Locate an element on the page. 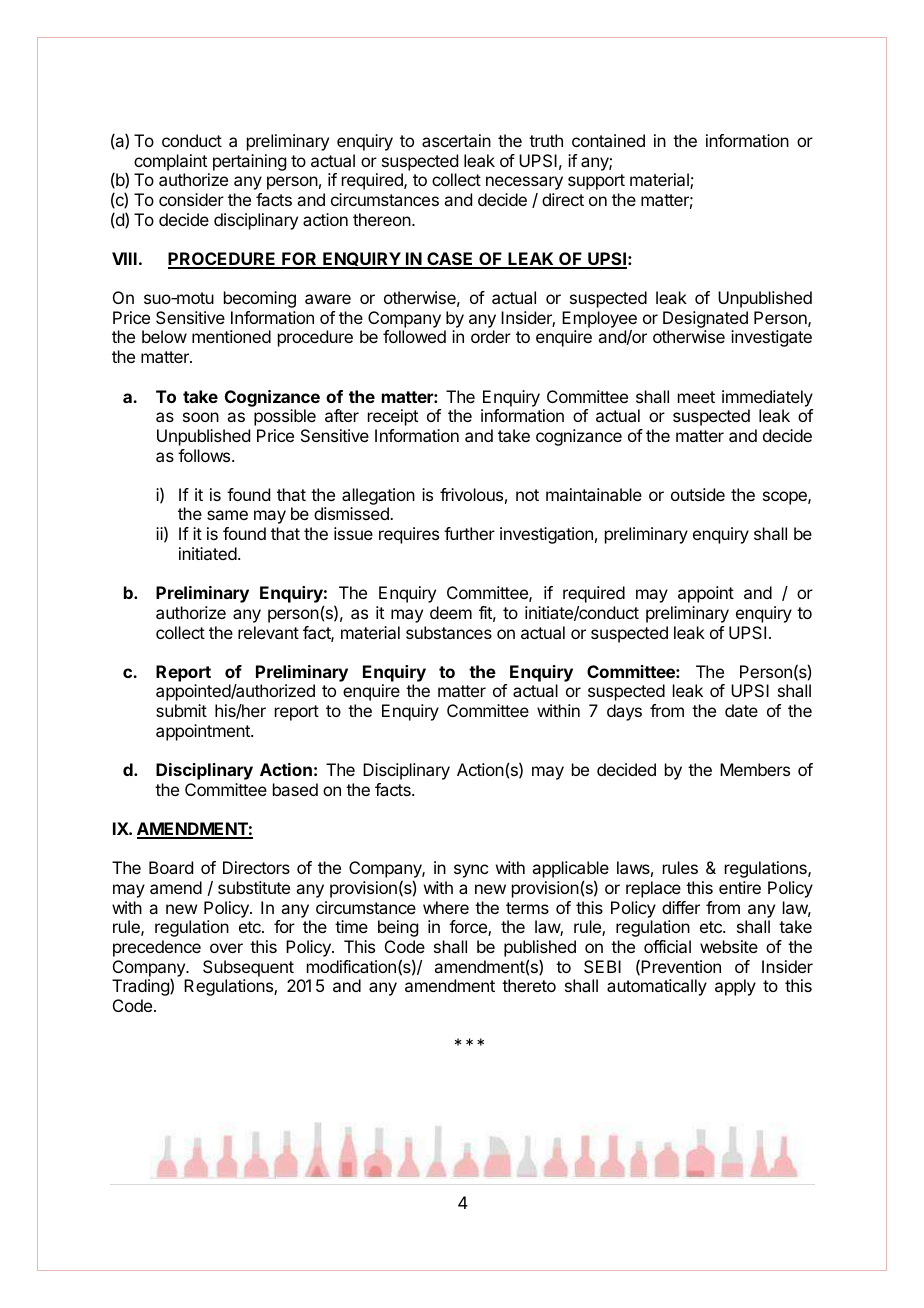 The height and width of the page is (1308, 924). substances is located at coordinates (449, 632).
